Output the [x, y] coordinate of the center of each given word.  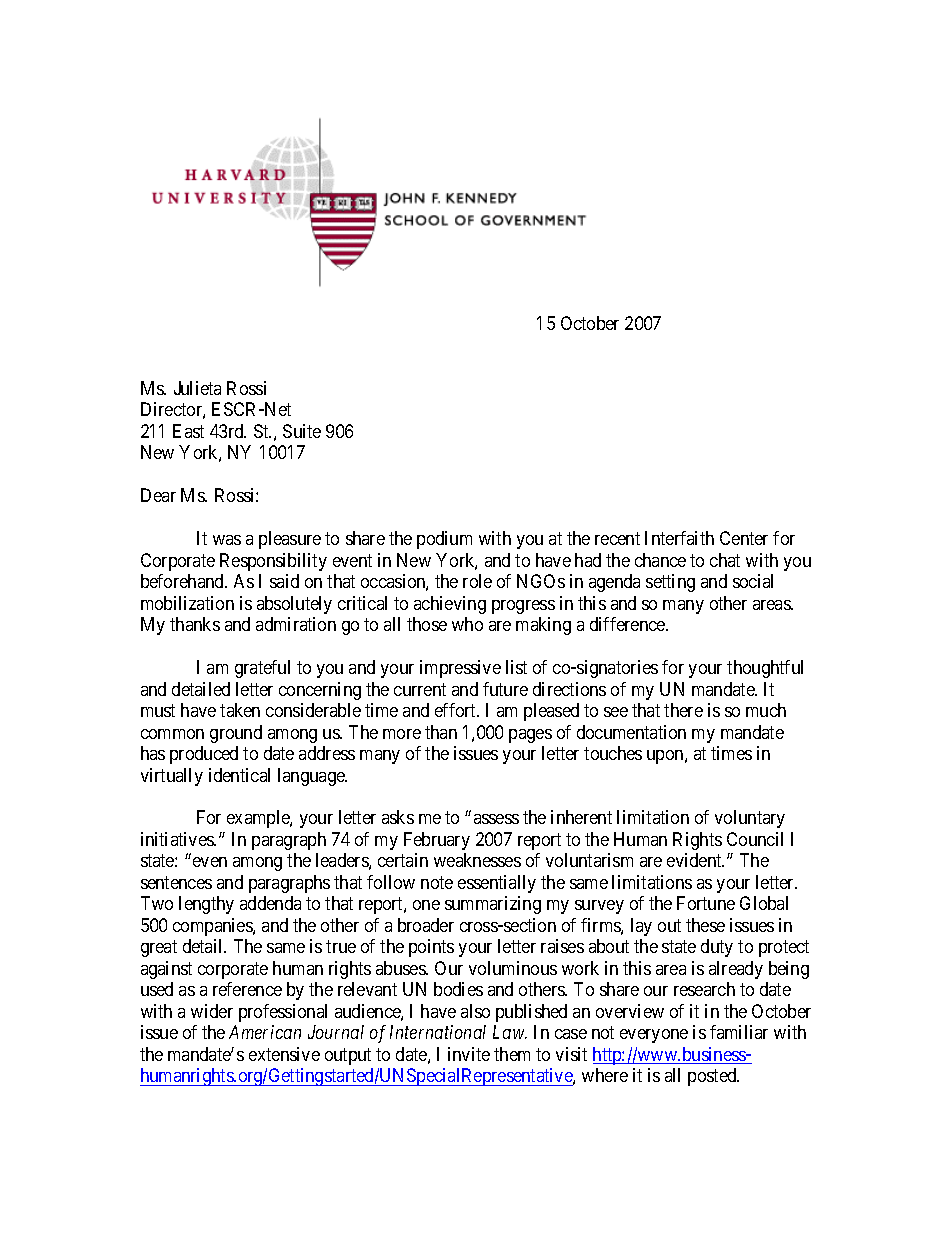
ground [236, 734]
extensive [284, 1054]
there [683, 710]
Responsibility [273, 562]
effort [457, 710]
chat [725, 560]
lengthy [206, 905]
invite [469, 1054]
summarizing [493, 905]
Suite [302, 431]
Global [764, 903]
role [477, 581]
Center [744, 538]
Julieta [197, 388]
